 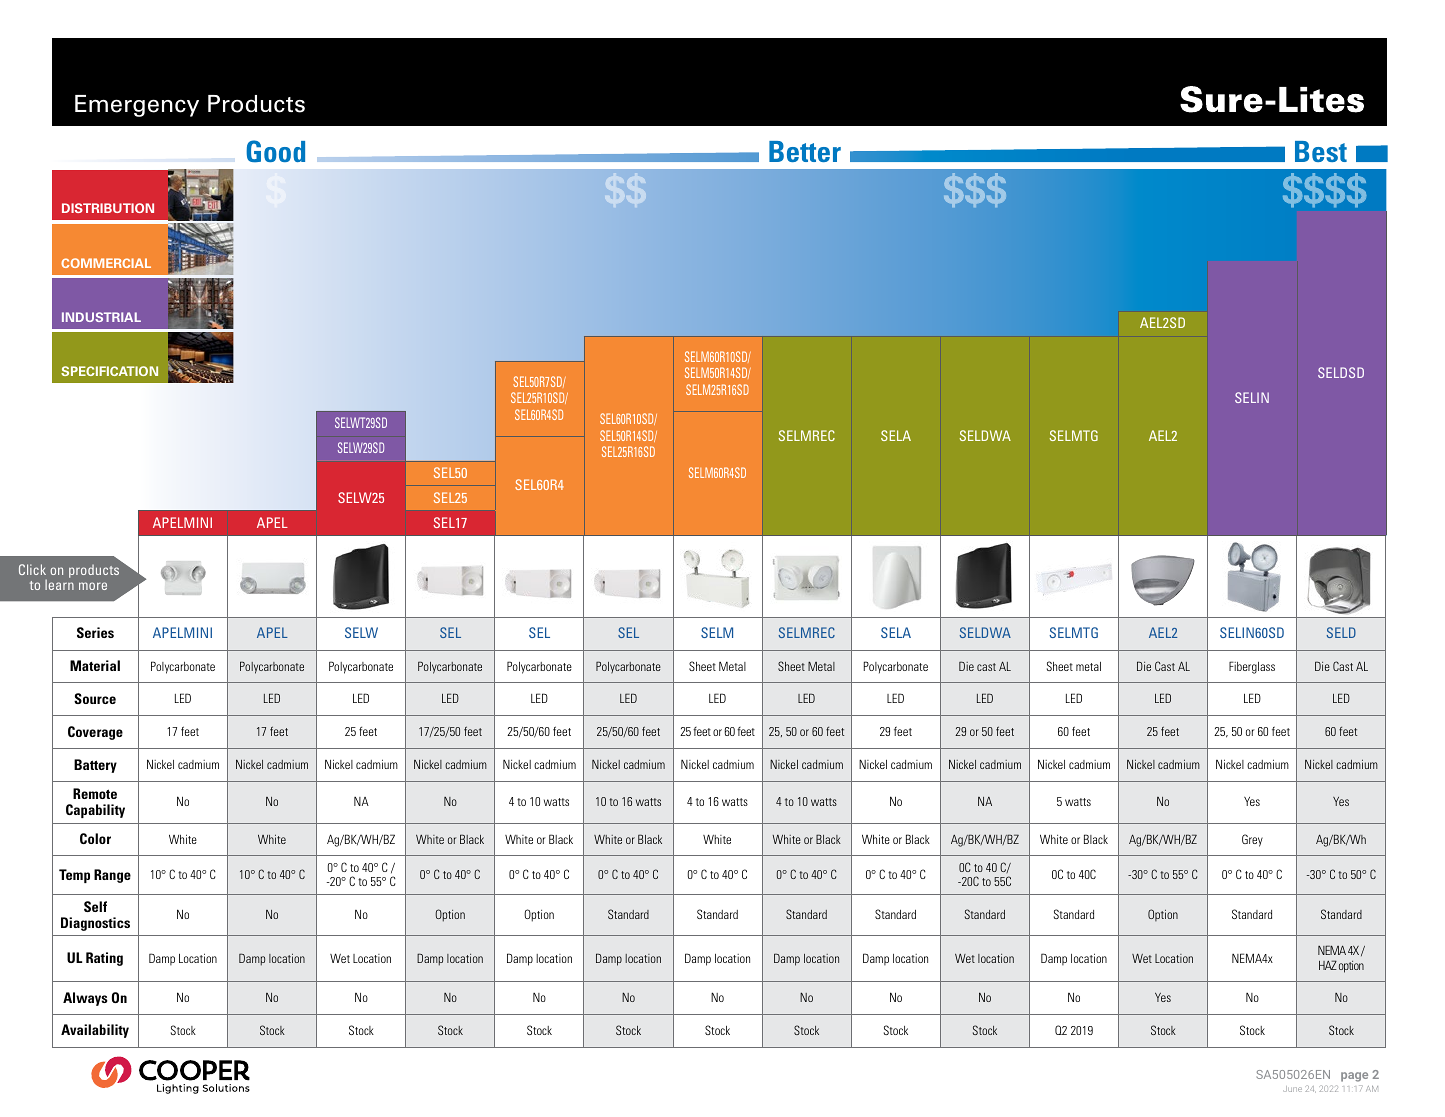 I want to click on page, so click(x=1354, y=1077).
